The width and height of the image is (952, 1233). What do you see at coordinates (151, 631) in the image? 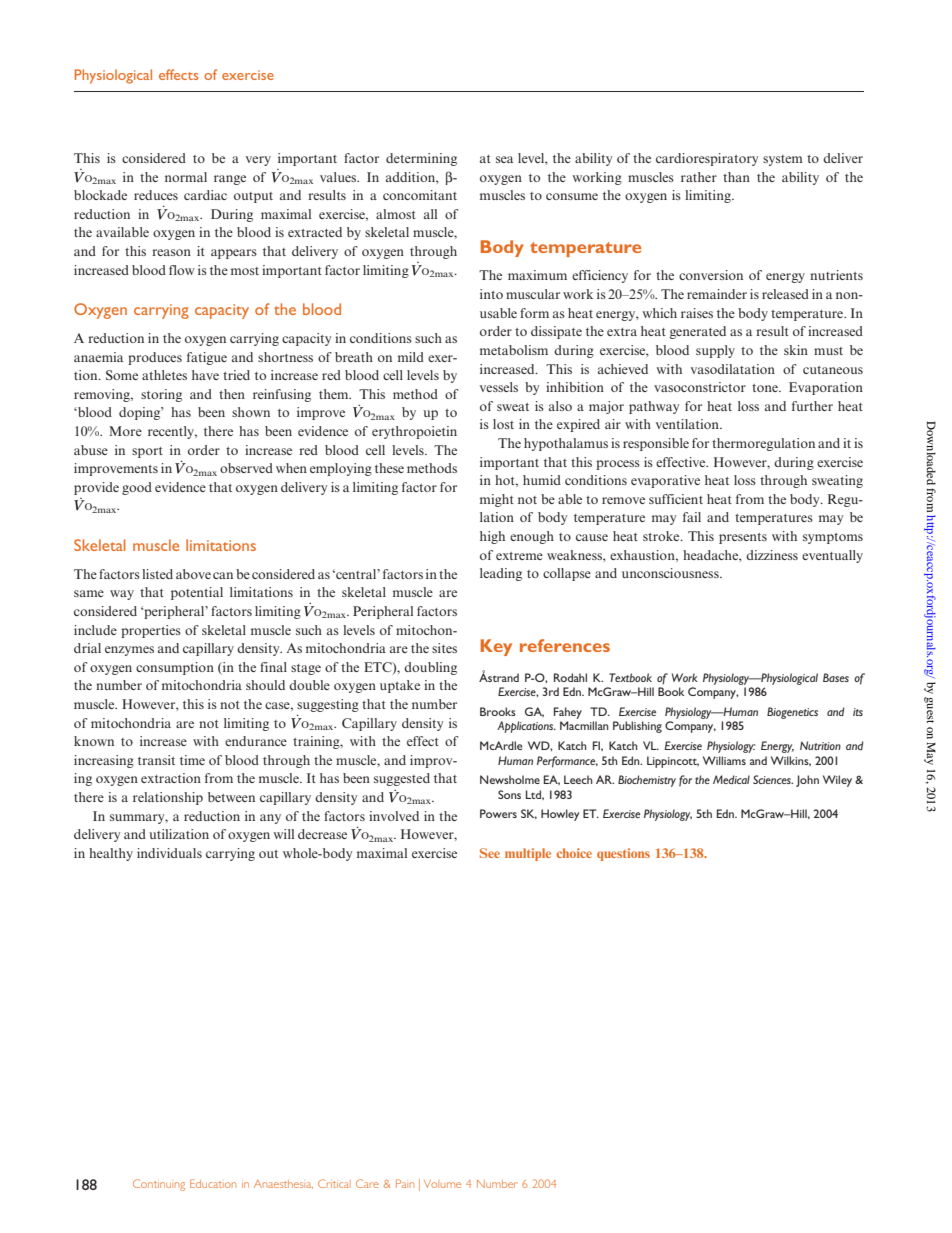
I see `properties` at bounding box center [151, 631].
